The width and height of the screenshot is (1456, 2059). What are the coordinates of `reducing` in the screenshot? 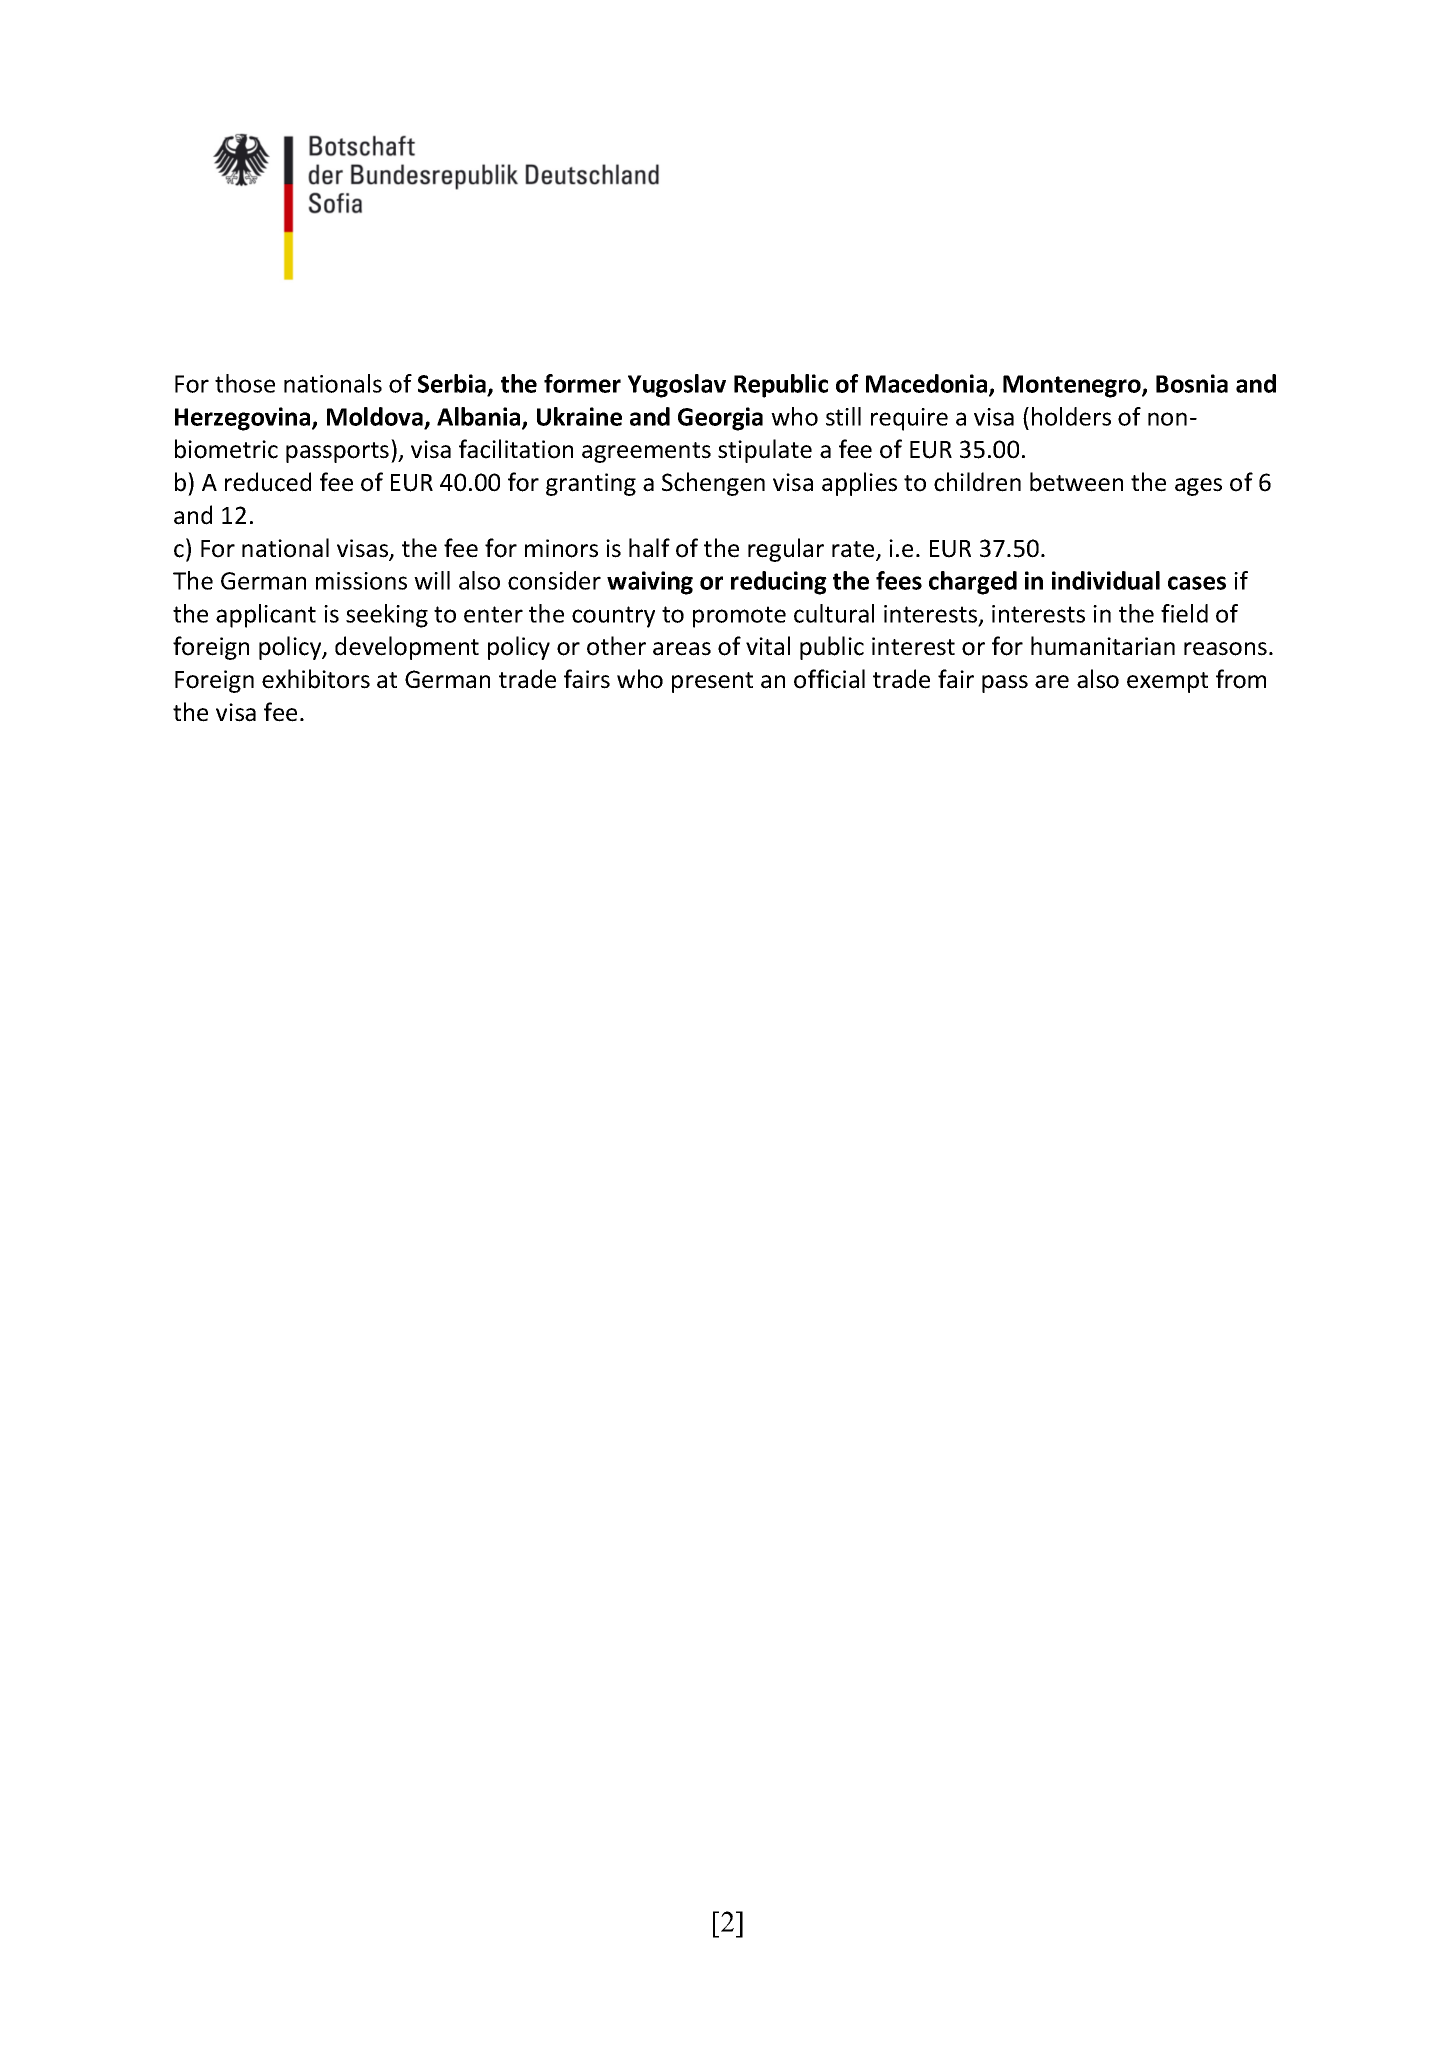 It's located at (779, 583).
